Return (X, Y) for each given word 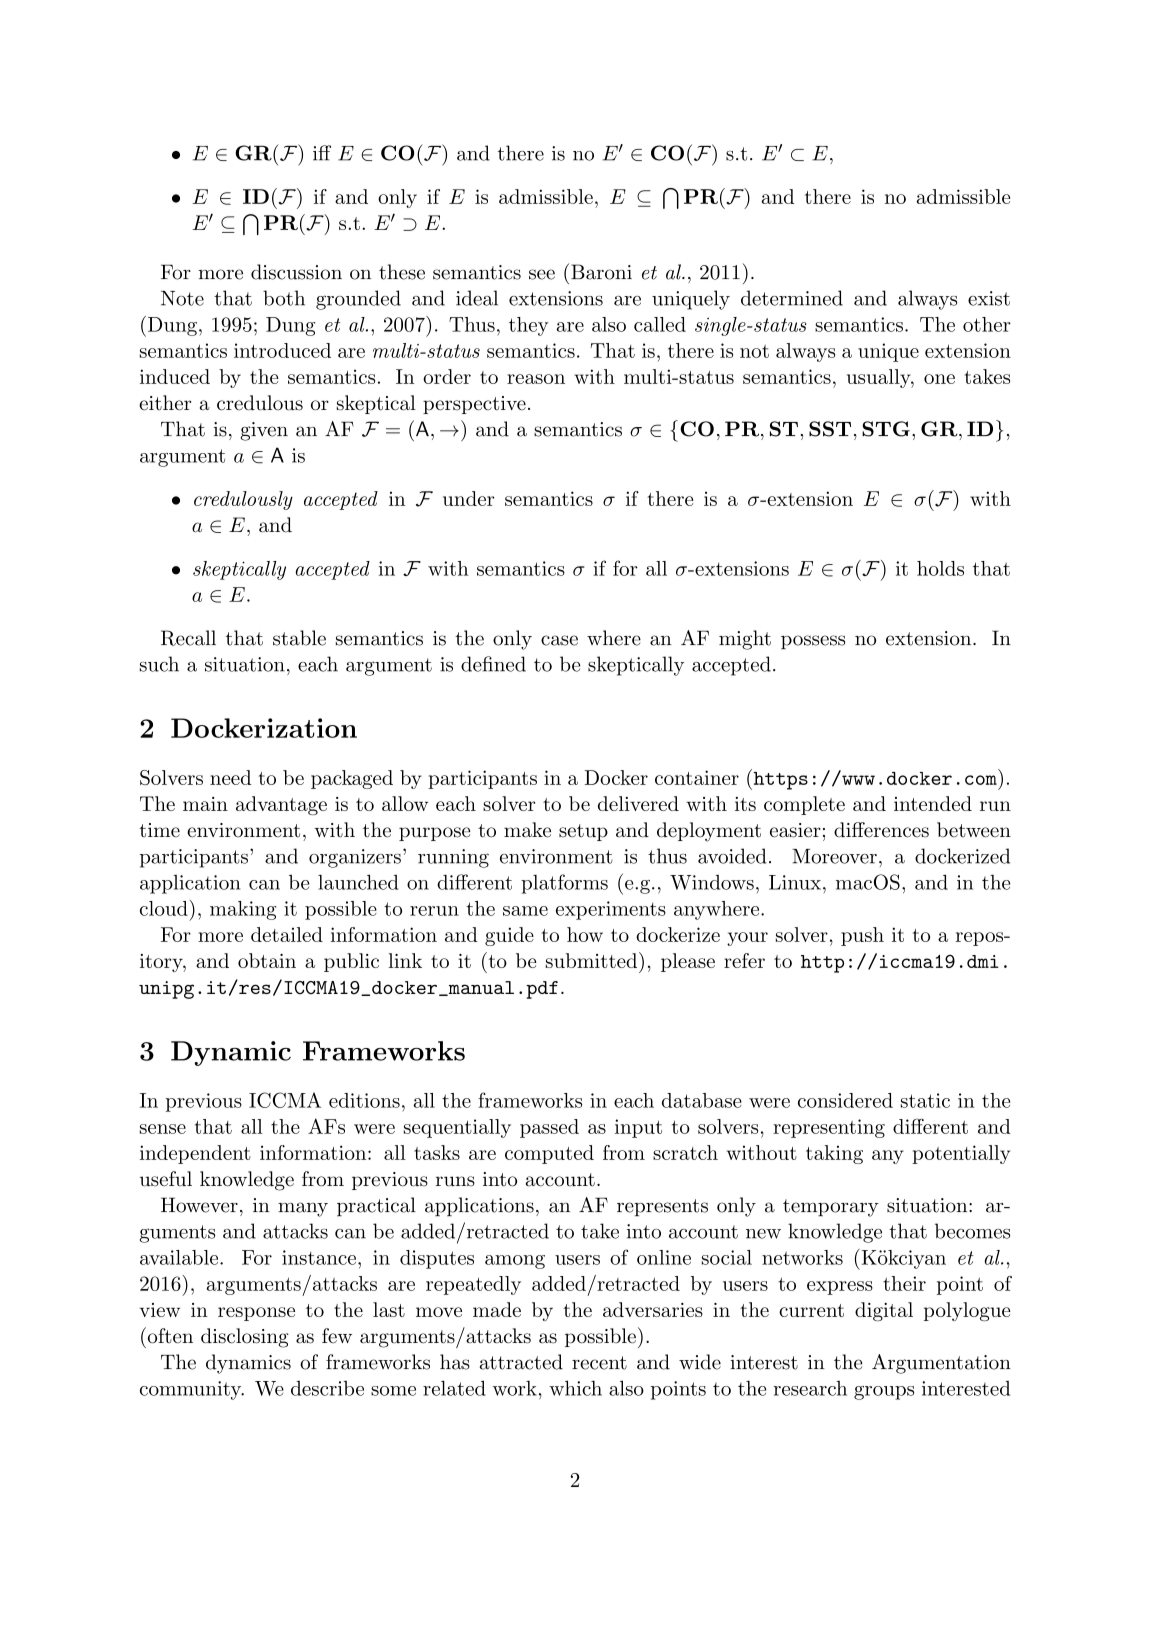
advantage (281, 805)
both (284, 298)
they (529, 326)
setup (583, 832)
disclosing (245, 1338)
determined (792, 298)
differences (881, 830)
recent (599, 1363)
